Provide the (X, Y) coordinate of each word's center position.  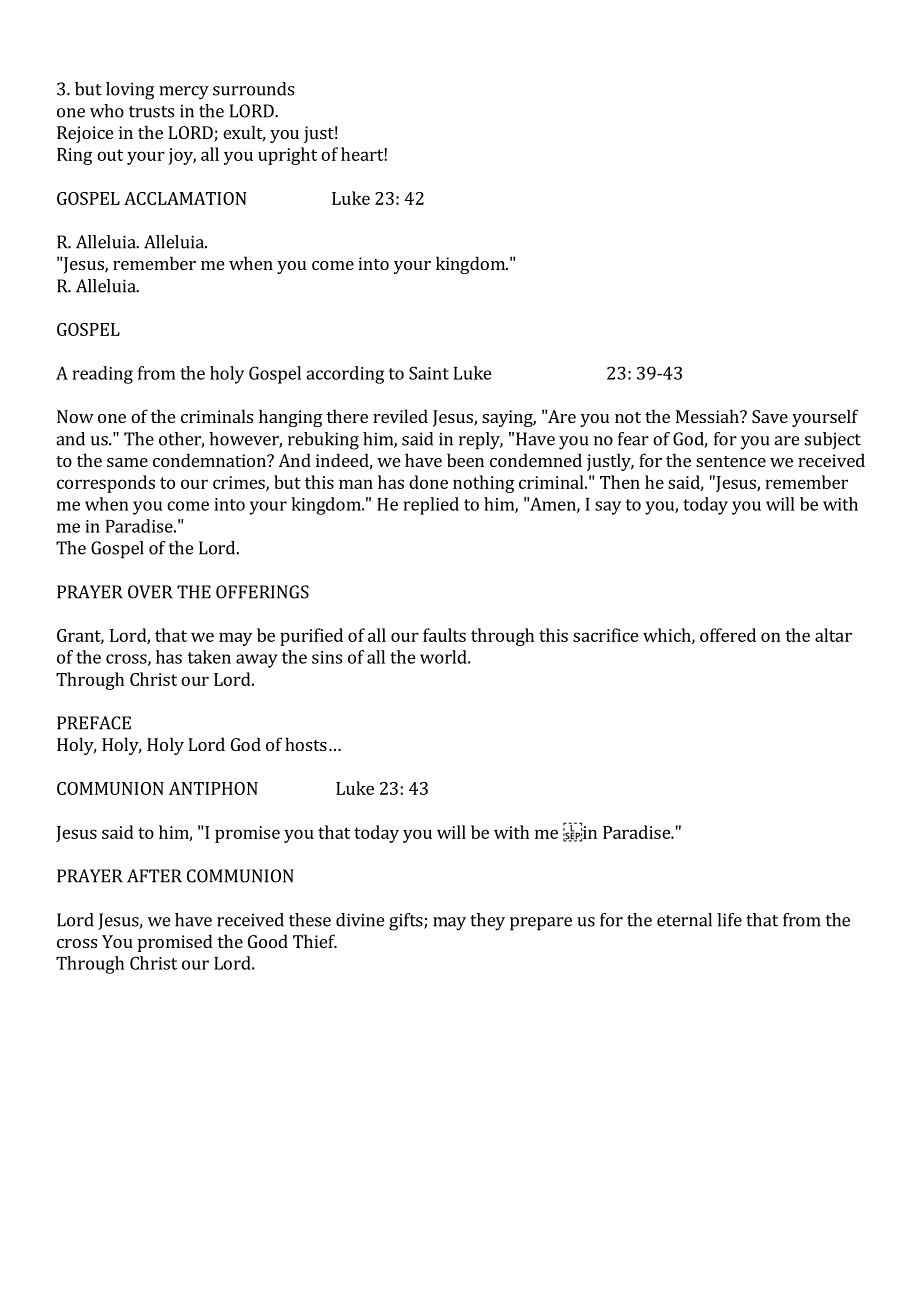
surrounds (253, 89)
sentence (731, 461)
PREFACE (94, 723)
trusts (151, 112)
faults (444, 635)
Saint (429, 373)
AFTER (154, 876)
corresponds (106, 484)
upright (287, 156)
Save (770, 416)
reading (103, 375)
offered (728, 635)
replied (431, 506)
